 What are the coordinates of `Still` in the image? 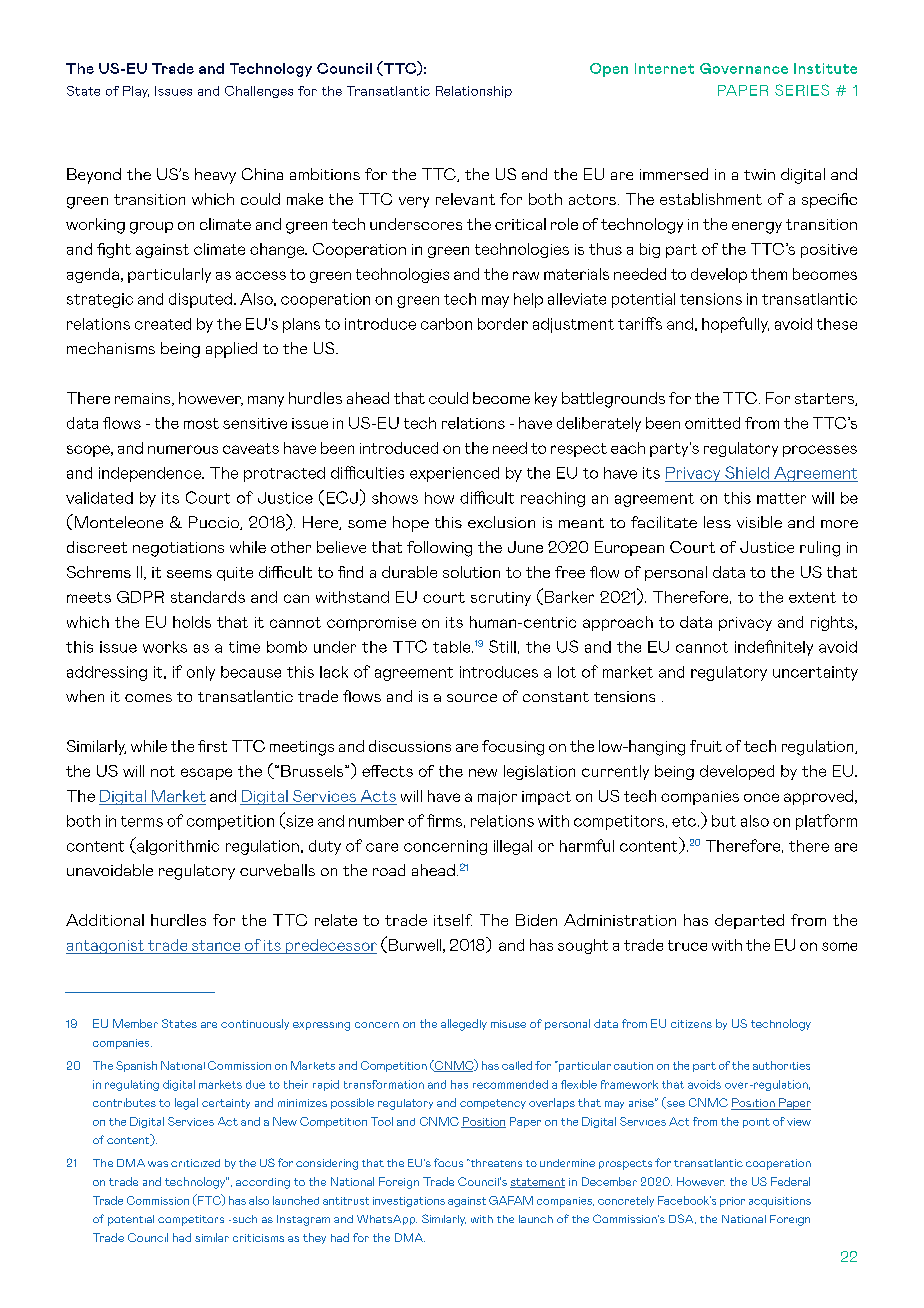 It's located at (502, 646).
